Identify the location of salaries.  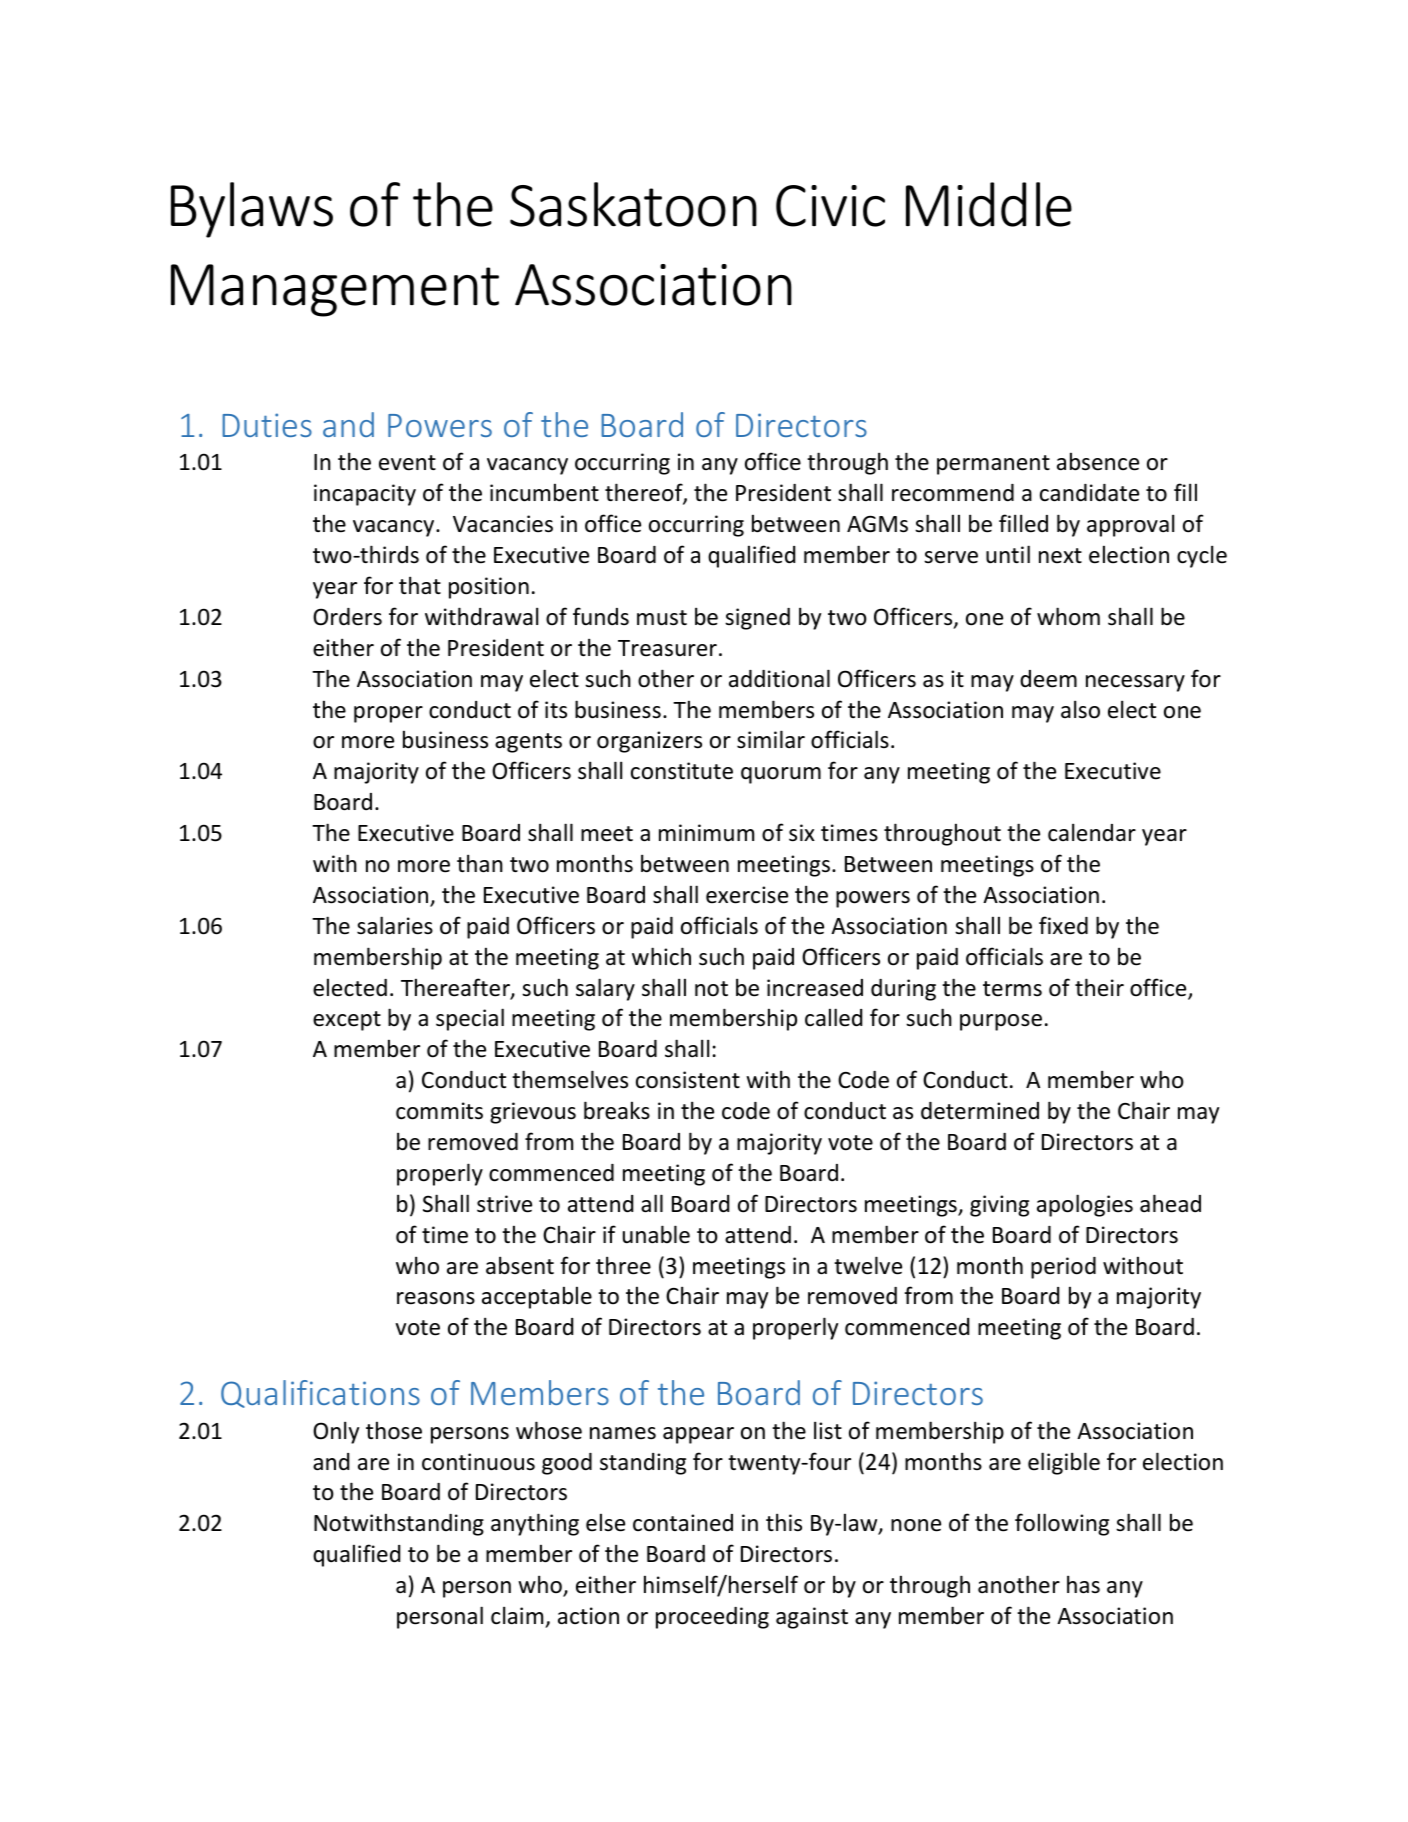
(395, 925).
